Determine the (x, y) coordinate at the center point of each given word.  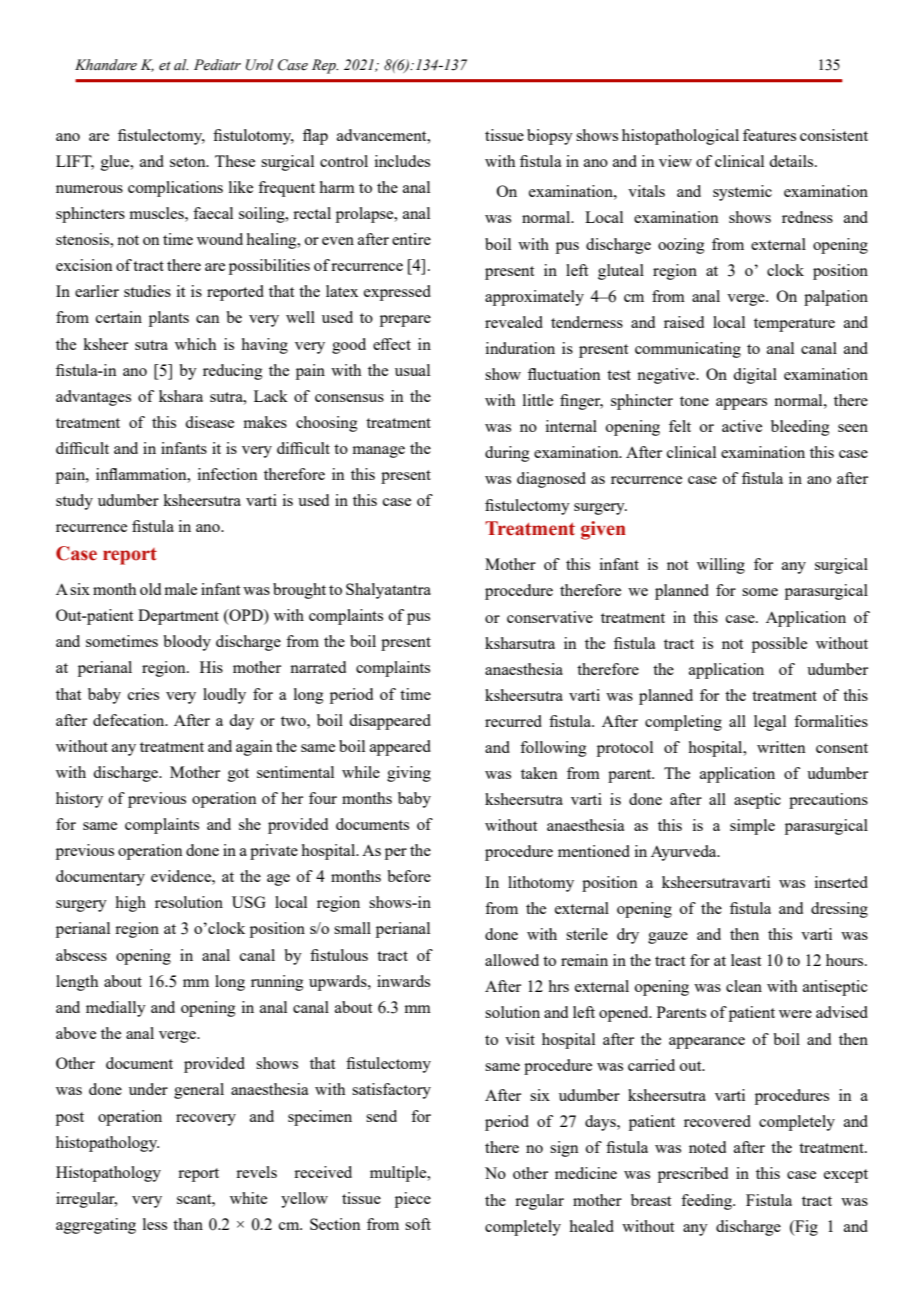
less (155, 1224)
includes (402, 161)
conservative (550, 617)
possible (779, 645)
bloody (187, 643)
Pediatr (217, 65)
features (769, 135)
